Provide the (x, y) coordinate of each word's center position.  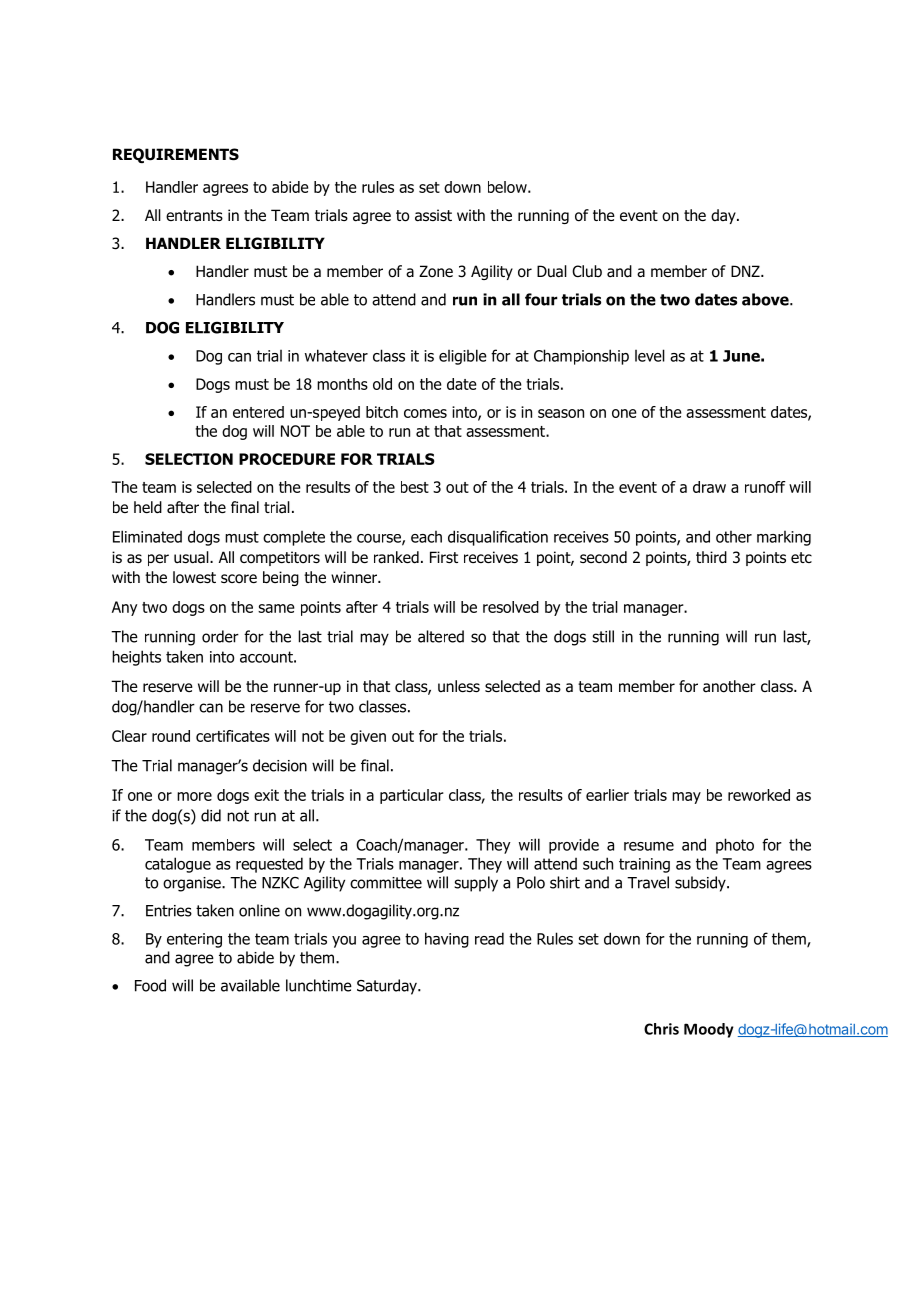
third (711, 557)
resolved (511, 607)
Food (150, 985)
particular (412, 796)
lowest (194, 577)
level (650, 355)
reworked (759, 795)
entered (258, 412)
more (194, 796)
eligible (463, 357)
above (766, 299)
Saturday (388, 987)
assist (433, 215)
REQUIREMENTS (176, 155)
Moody (709, 1030)
